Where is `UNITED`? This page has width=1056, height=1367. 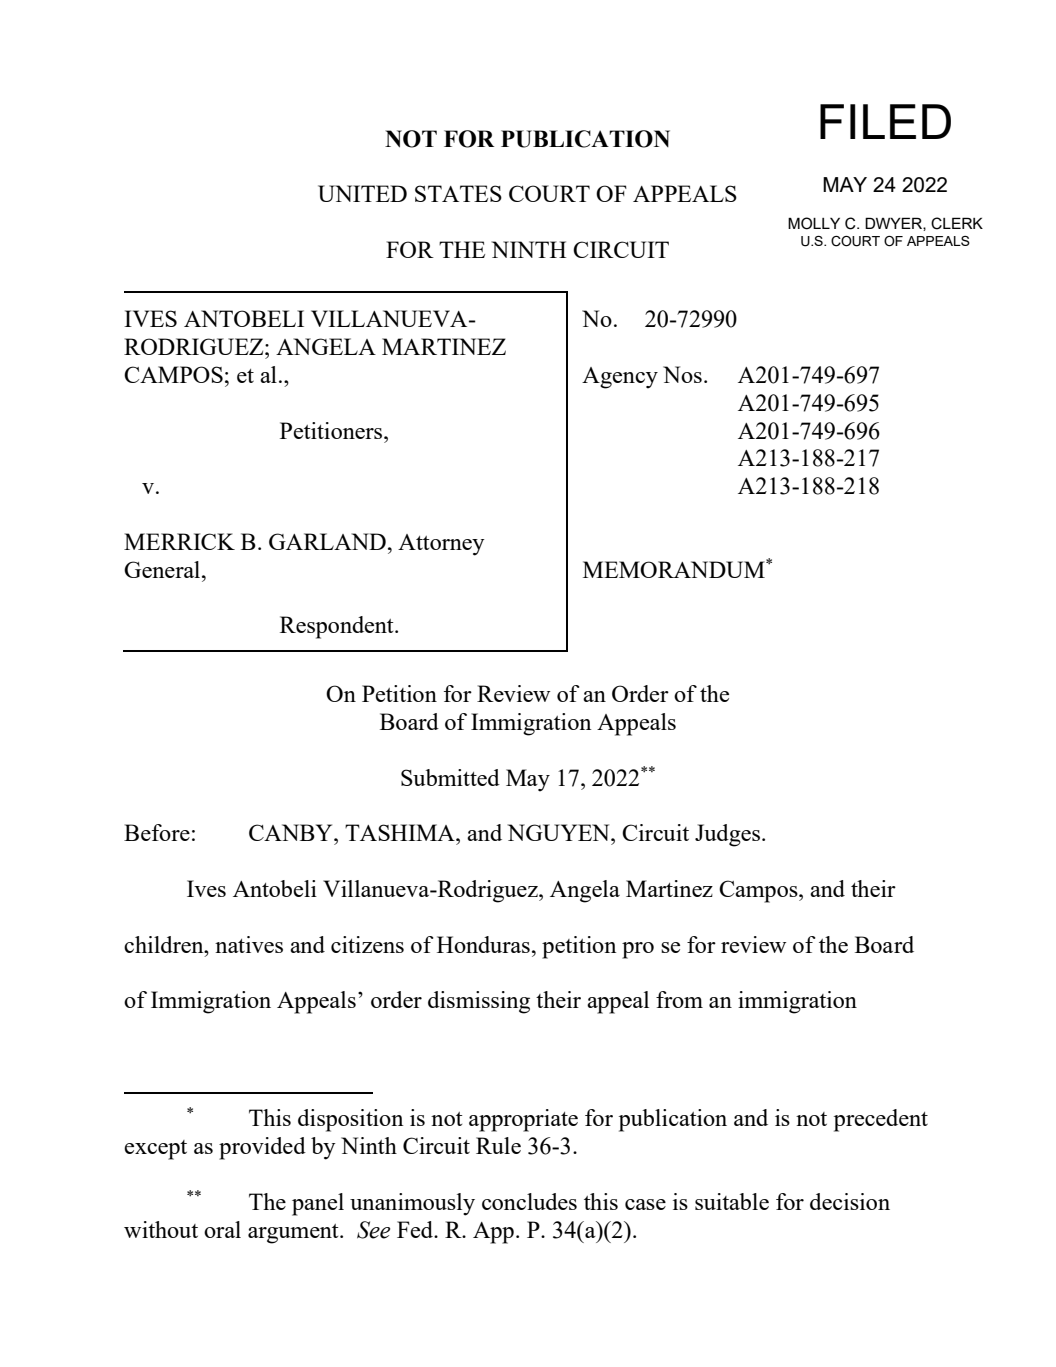
UNITED is located at coordinates (362, 193).
